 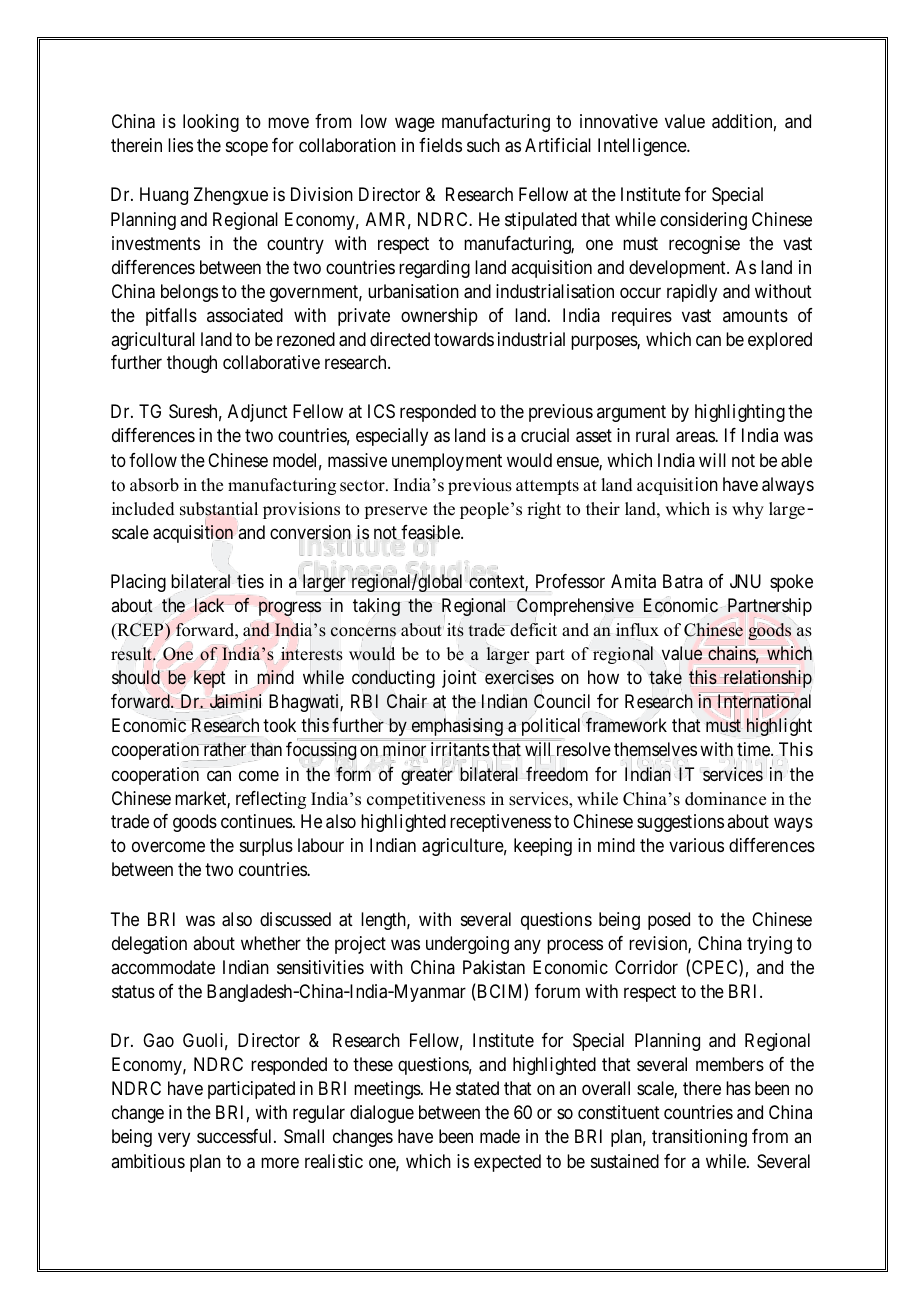 What do you see at coordinates (257, 821) in the screenshot?
I see `continues` at bounding box center [257, 821].
